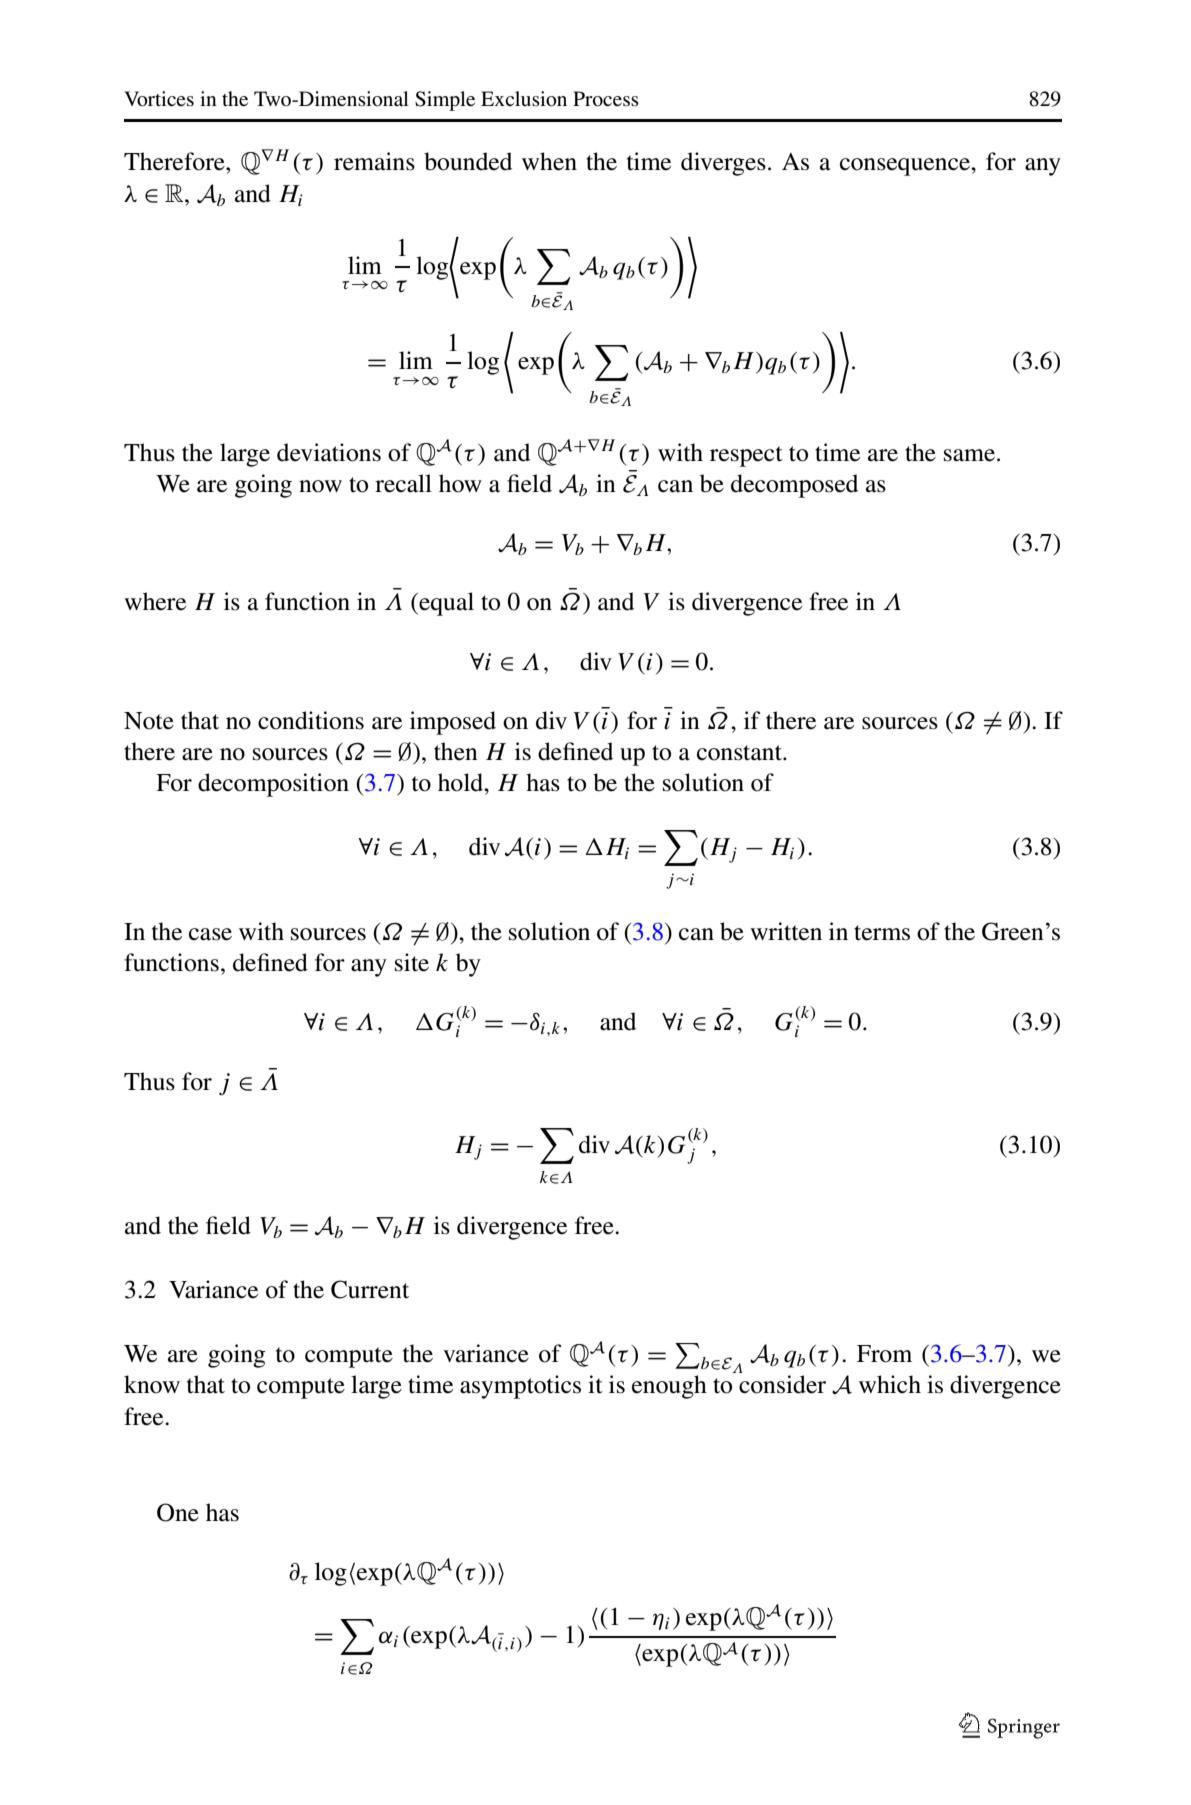 Image resolution: width=1191 pixels, height=1805 pixels. Describe the element at coordinates (520, 1387) in the image. I see `asymptotics` at that location.
